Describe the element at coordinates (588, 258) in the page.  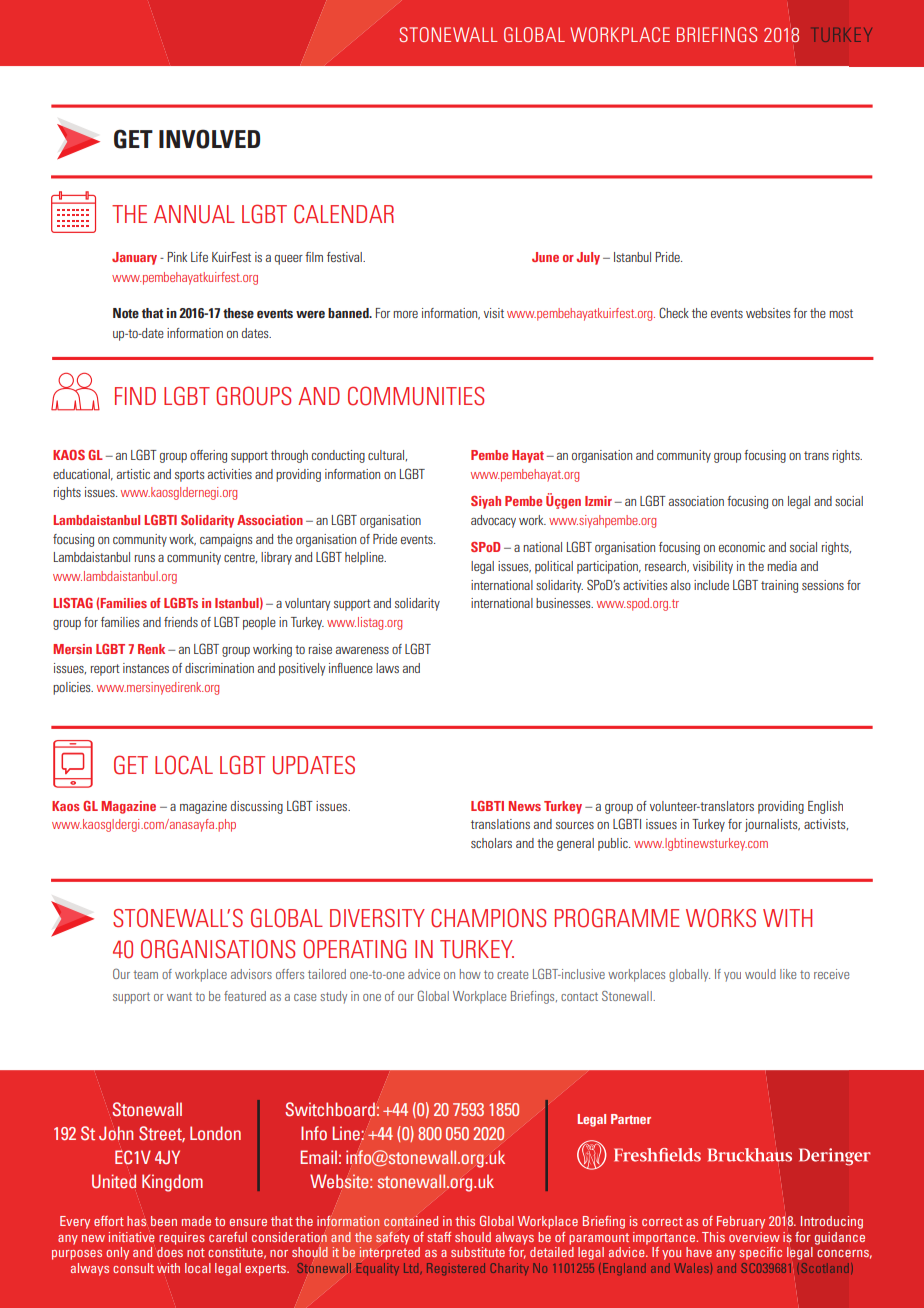
I see `July` at that location.
